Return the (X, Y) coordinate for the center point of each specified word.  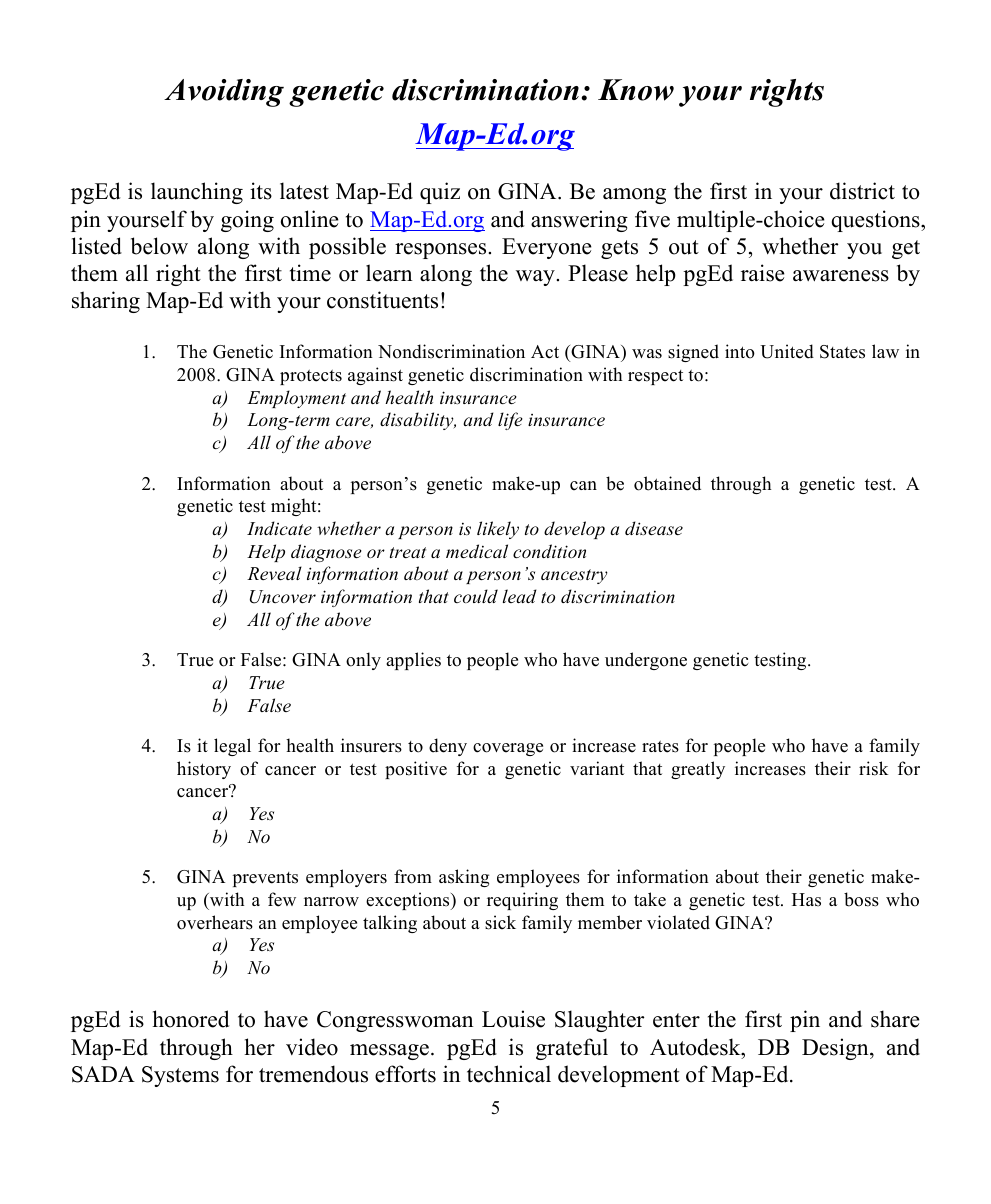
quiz (440, 193)
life (510, 421)
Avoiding (224, 93)
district (862, 191)
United (787, 351)
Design (836, 1049)
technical (509, 1074)
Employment (296, 399)
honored (190, 1019)
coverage (508, 749)
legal (232, 747)
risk (873, 768)
